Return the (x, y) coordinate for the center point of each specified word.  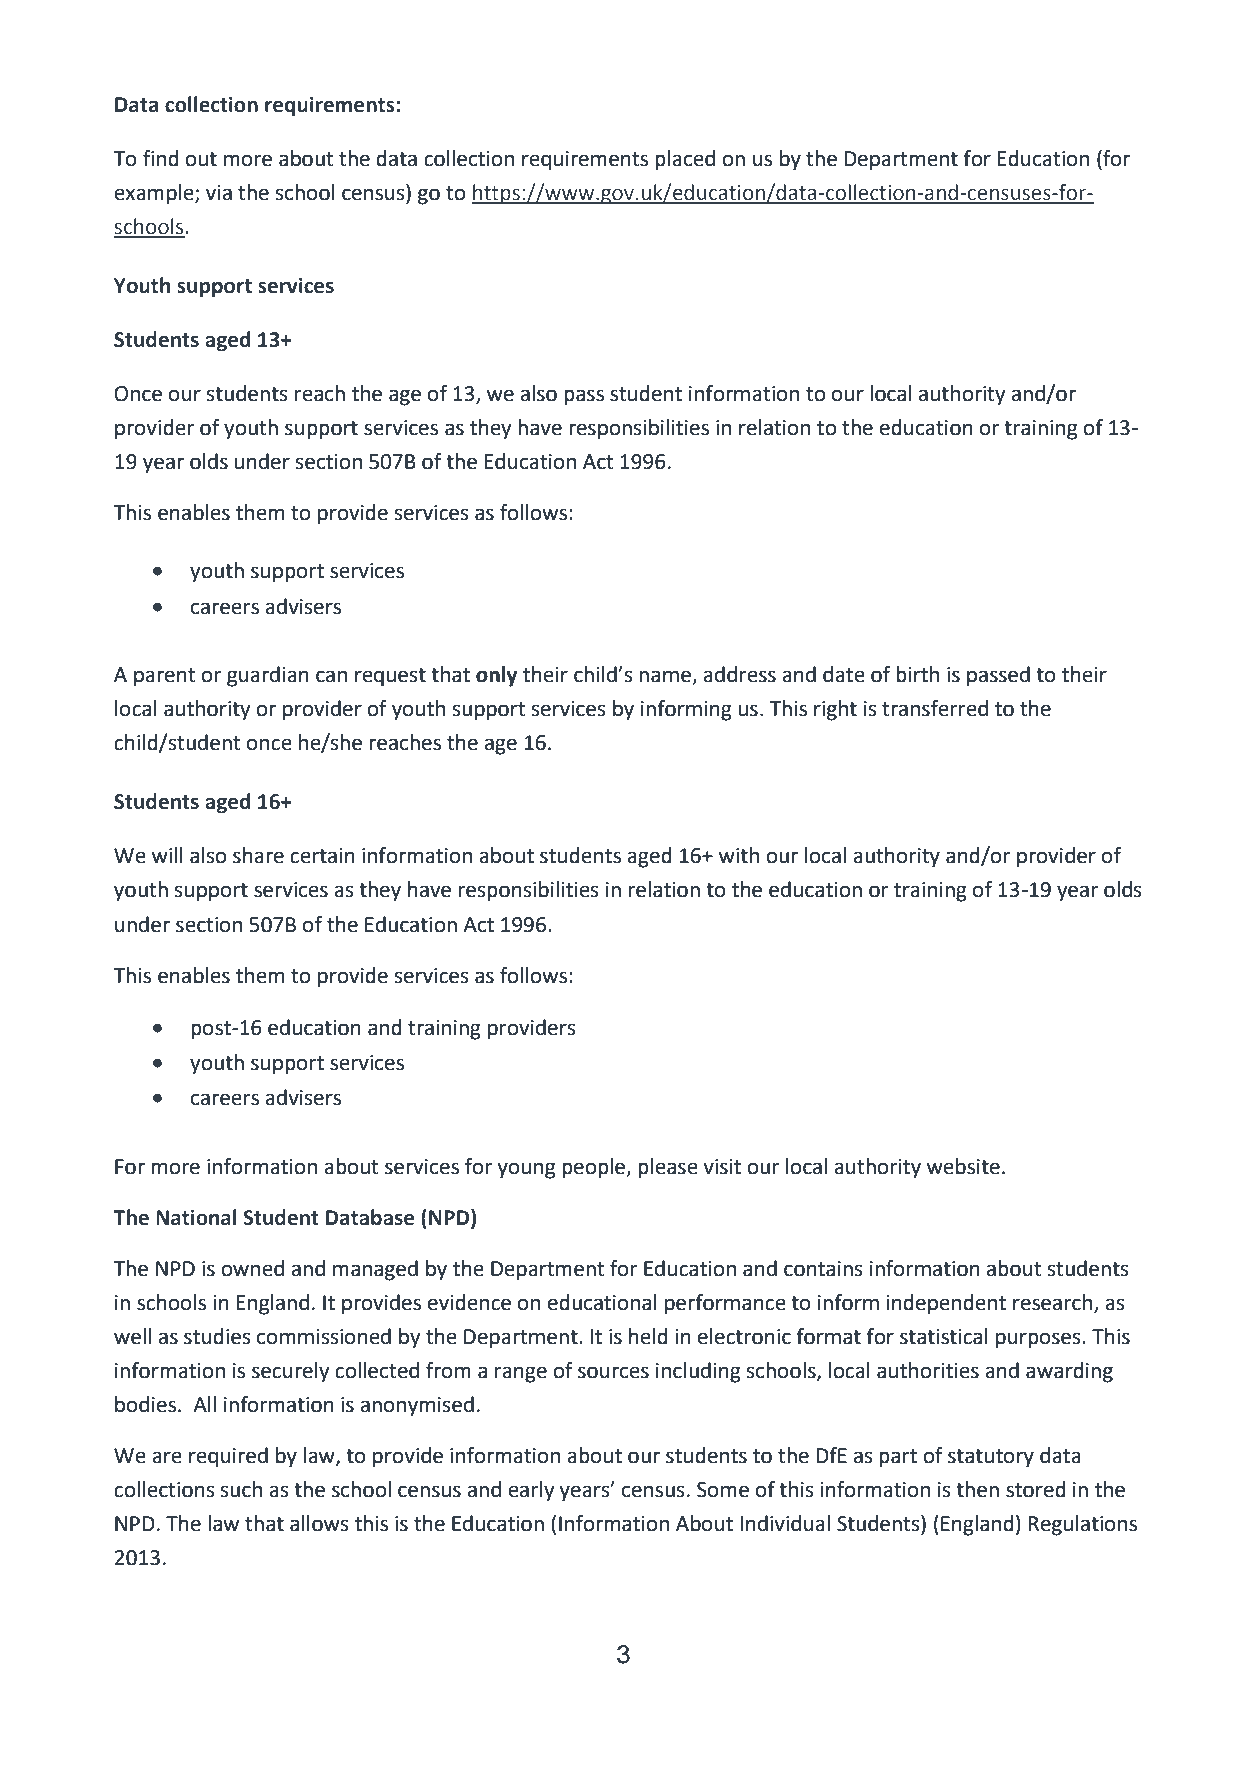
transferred (935, 708)
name (666, 677)
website (963, 1166)
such (241, 1489)
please (668, 1168)
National (196, 1217)
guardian (268, 676)
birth (917, 674)
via (219, 193)
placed (685, 160)
